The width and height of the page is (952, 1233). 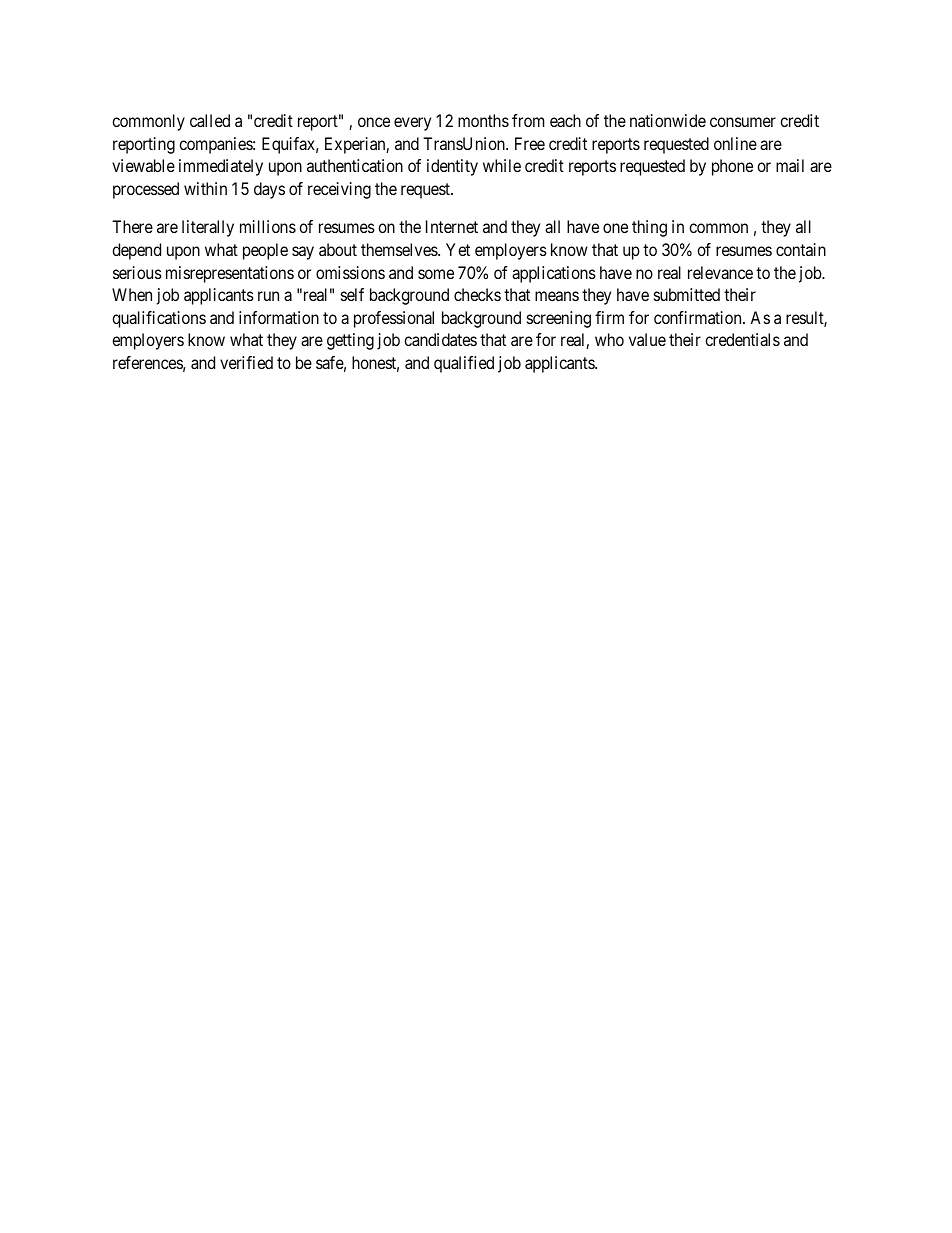 What do you see at coordinates (230, 274) in the page?
I see `misrepresentations` at bounding box center [230, 274].
